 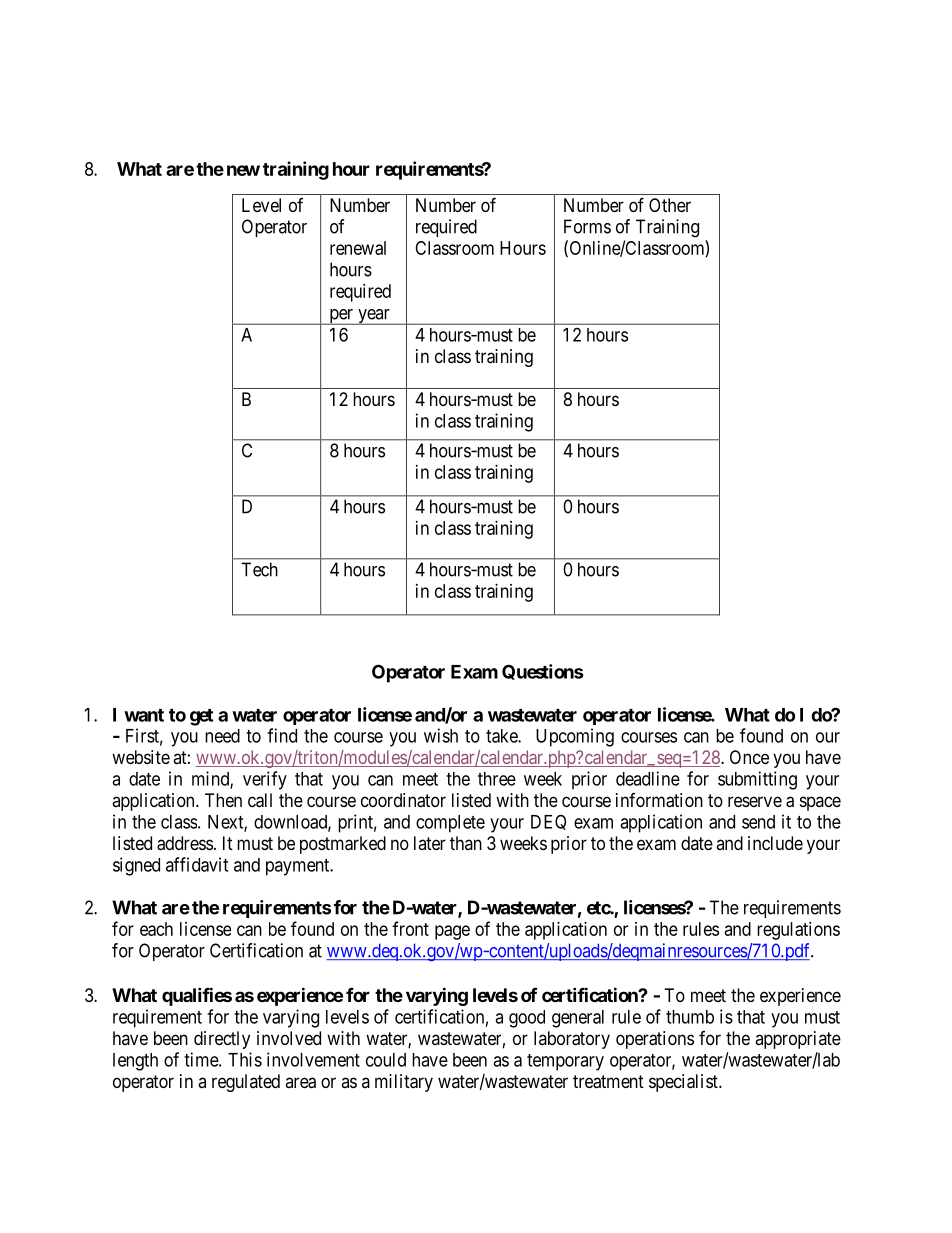 What do you see at coordinates (587, 226) in the image?
I see `Forms` at bounding box center [587, 226].
